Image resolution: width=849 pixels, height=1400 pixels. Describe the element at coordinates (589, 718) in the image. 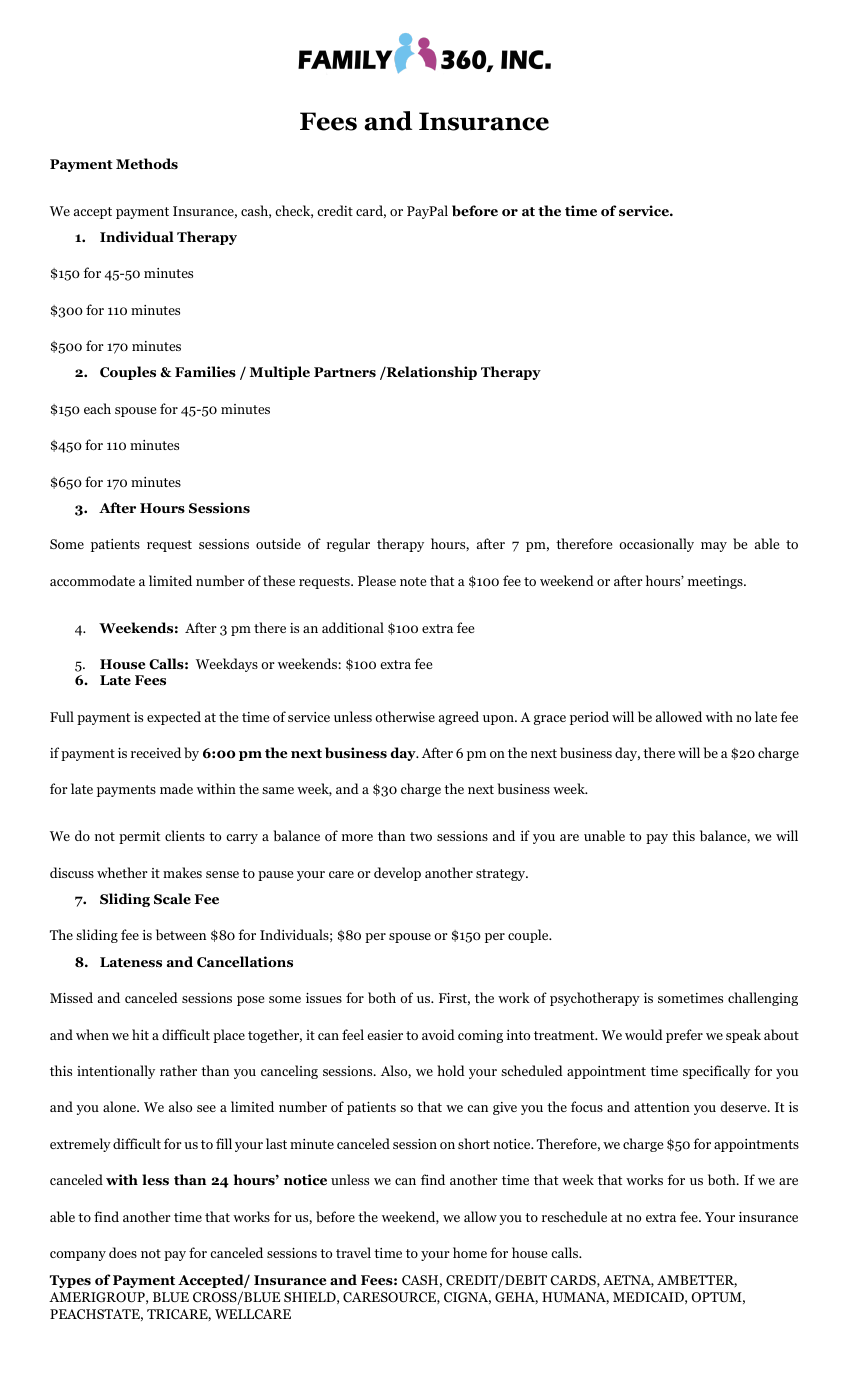

I see `period` at that location.
